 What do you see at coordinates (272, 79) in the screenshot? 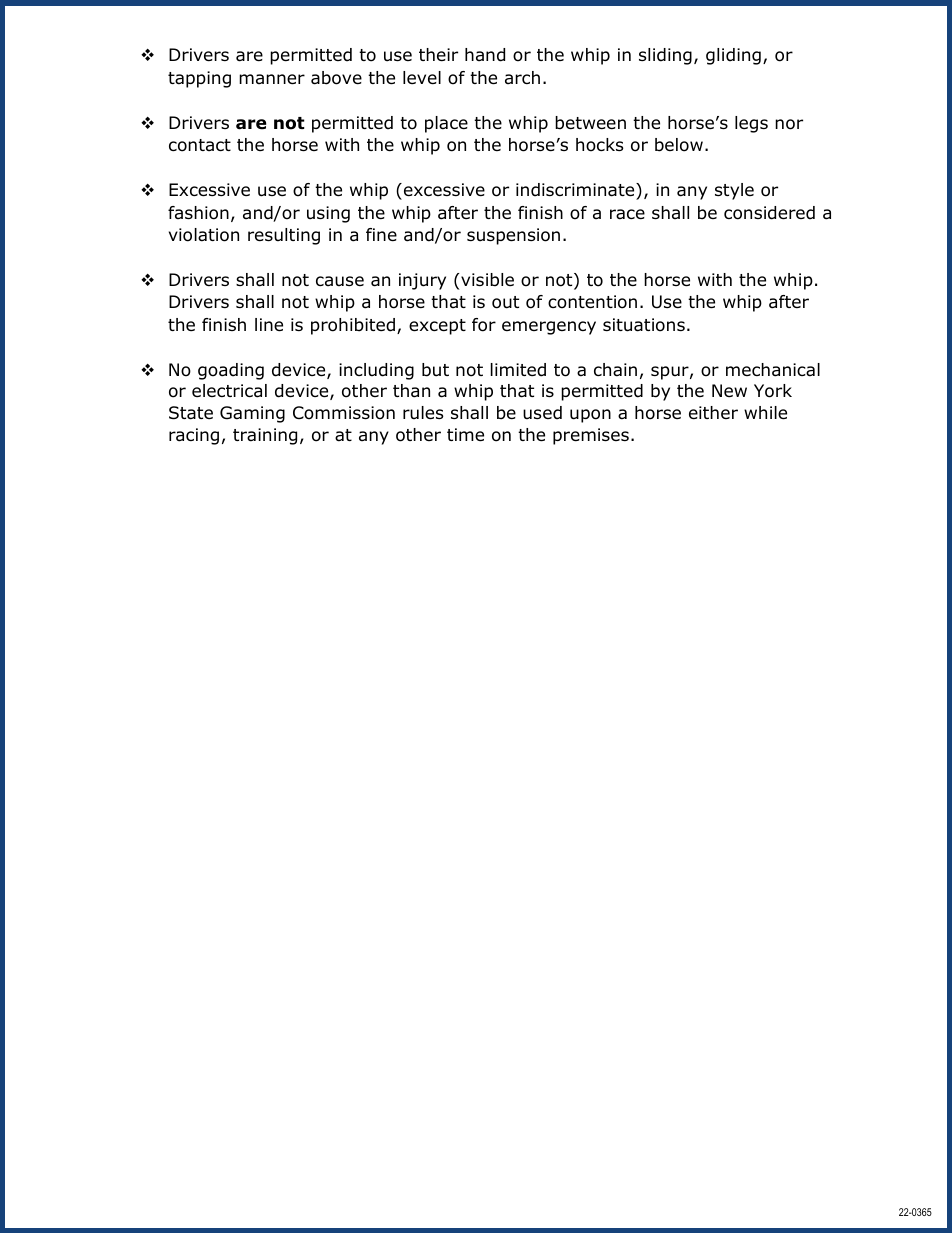
I see `manner` at bounding box center [272, 79].
